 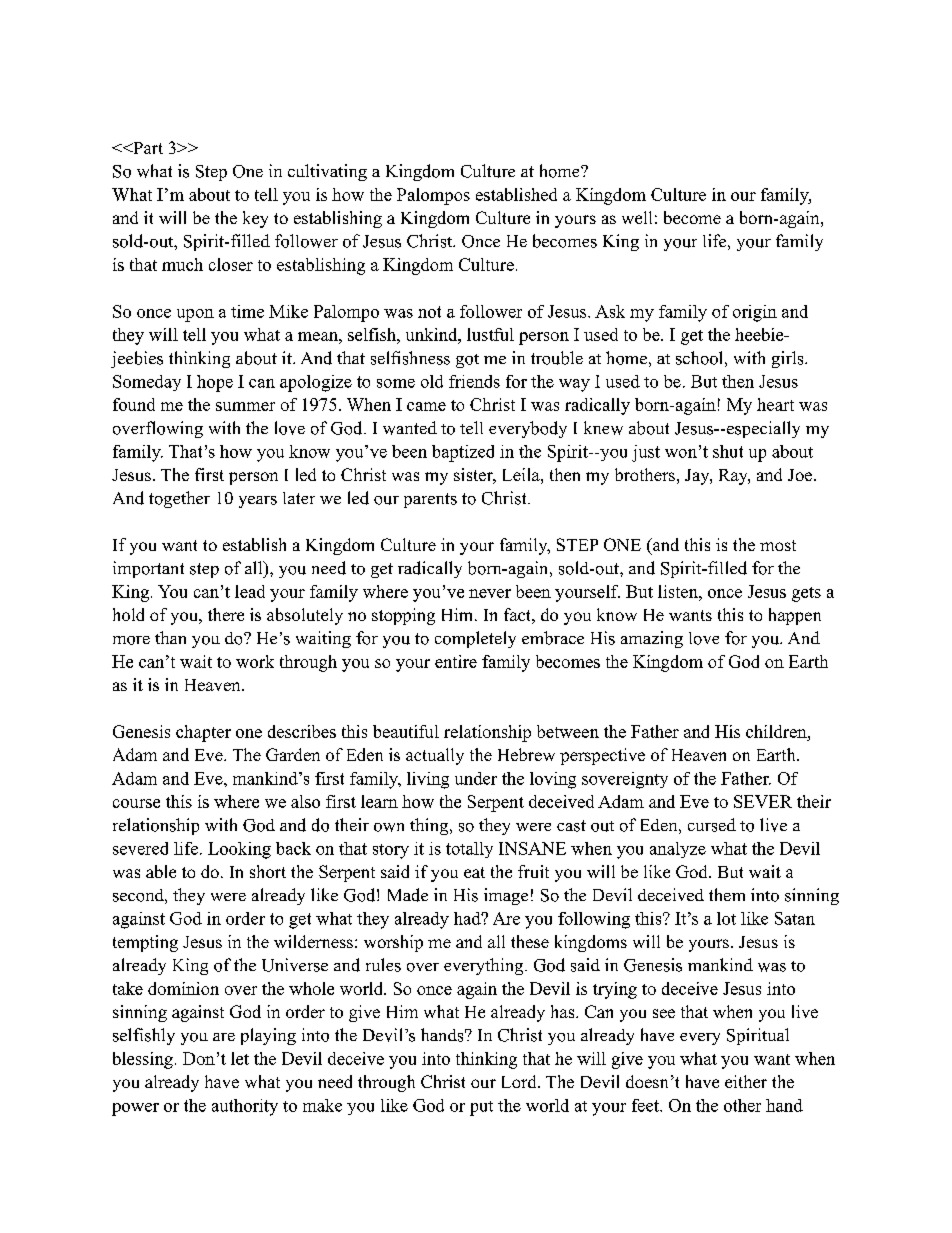 What do you see at coordinates (203, 733) in the document?
I see `chapter` at bounding box center [203, 733].
